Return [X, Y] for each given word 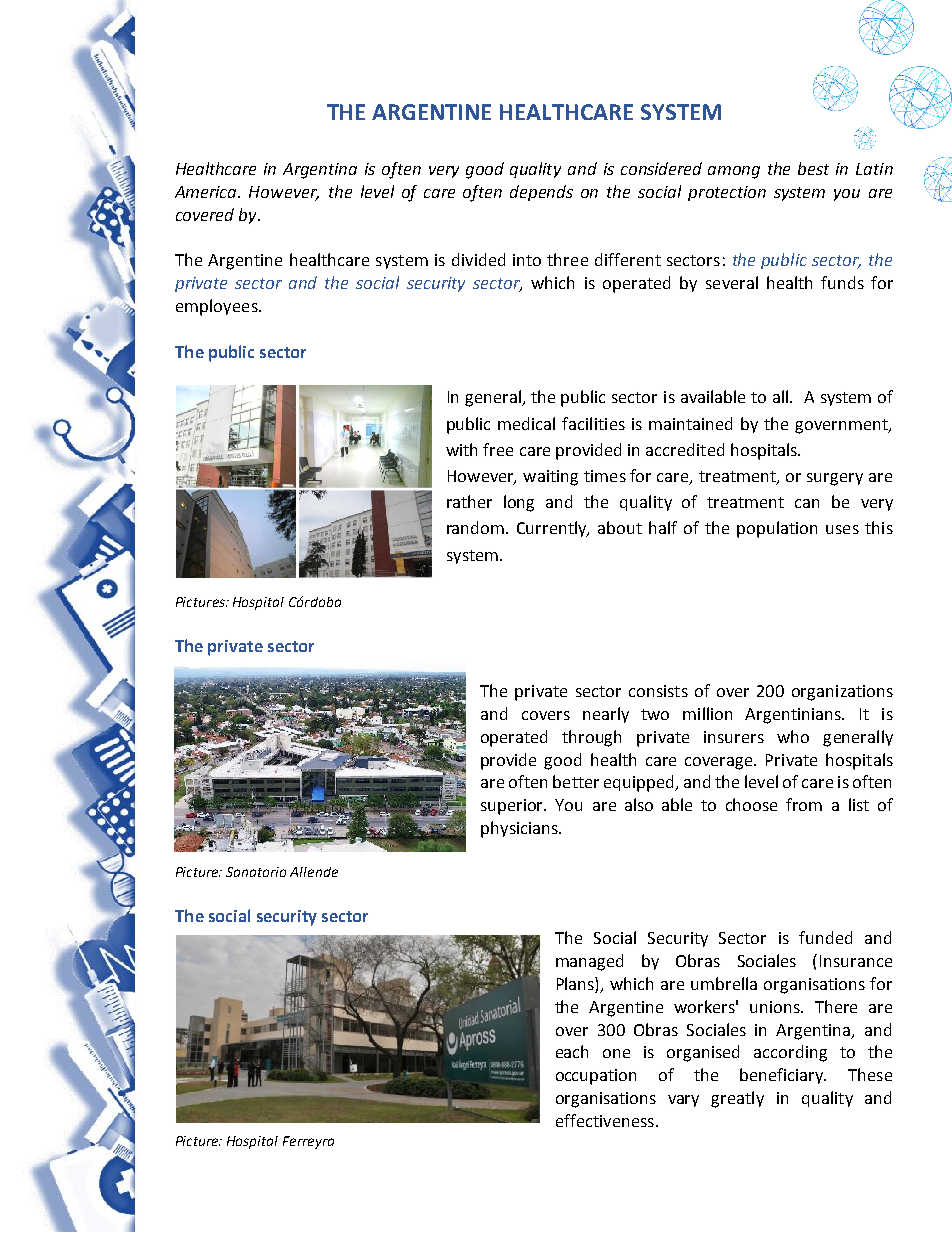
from [804, 804]
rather [469, 501]
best [813, 168]
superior [513, 807]
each [572, 1051]
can [807, 503]
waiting [550, 478]
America [207, 192]
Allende [314, 872]
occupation [596, 1077]
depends [541, 193]
